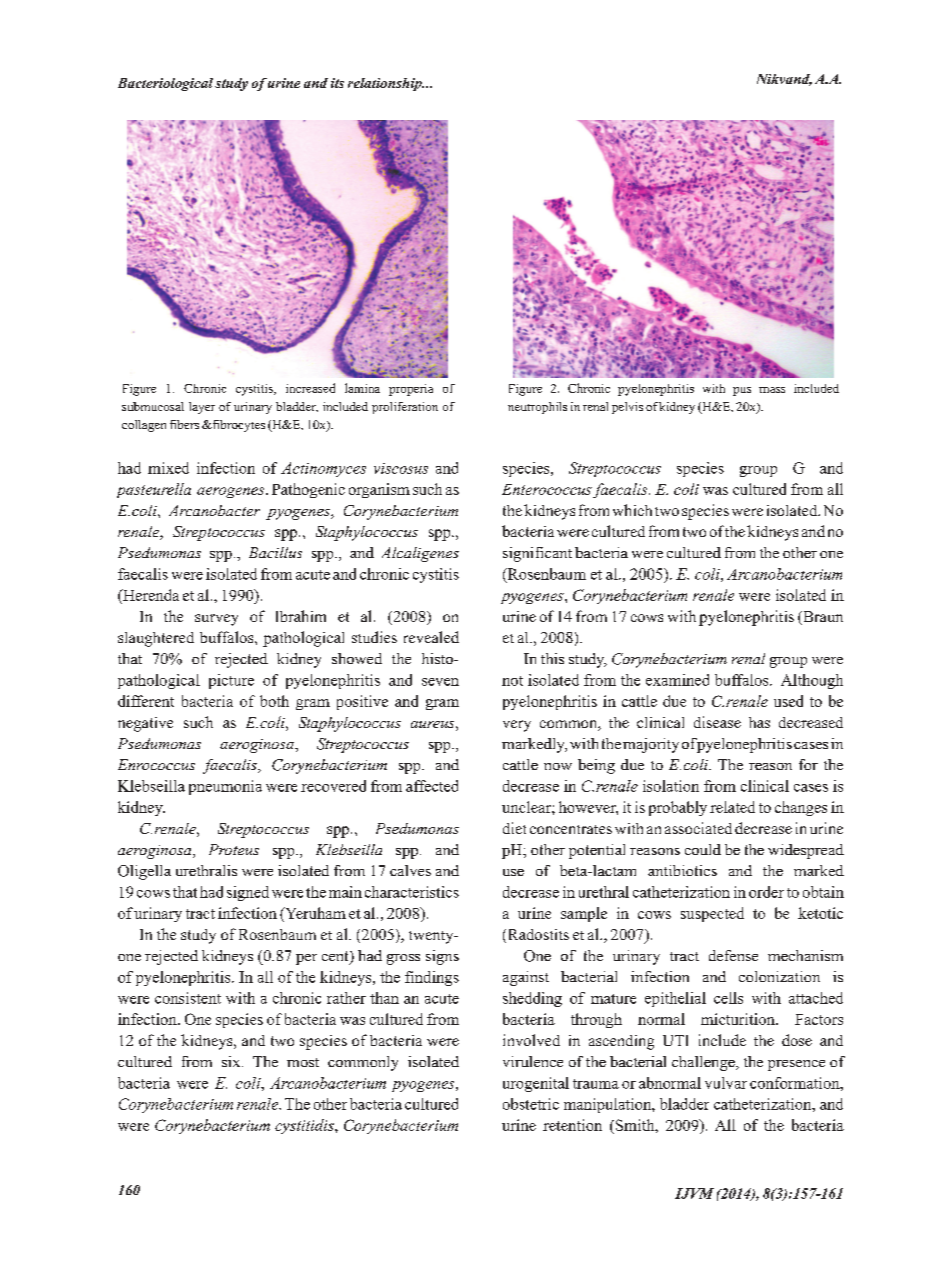 The width and height of the document is (941, 1288). What do you see at coordinates (386, 84) in the document?
I see `relationship` at bounding box center [386, 84].
